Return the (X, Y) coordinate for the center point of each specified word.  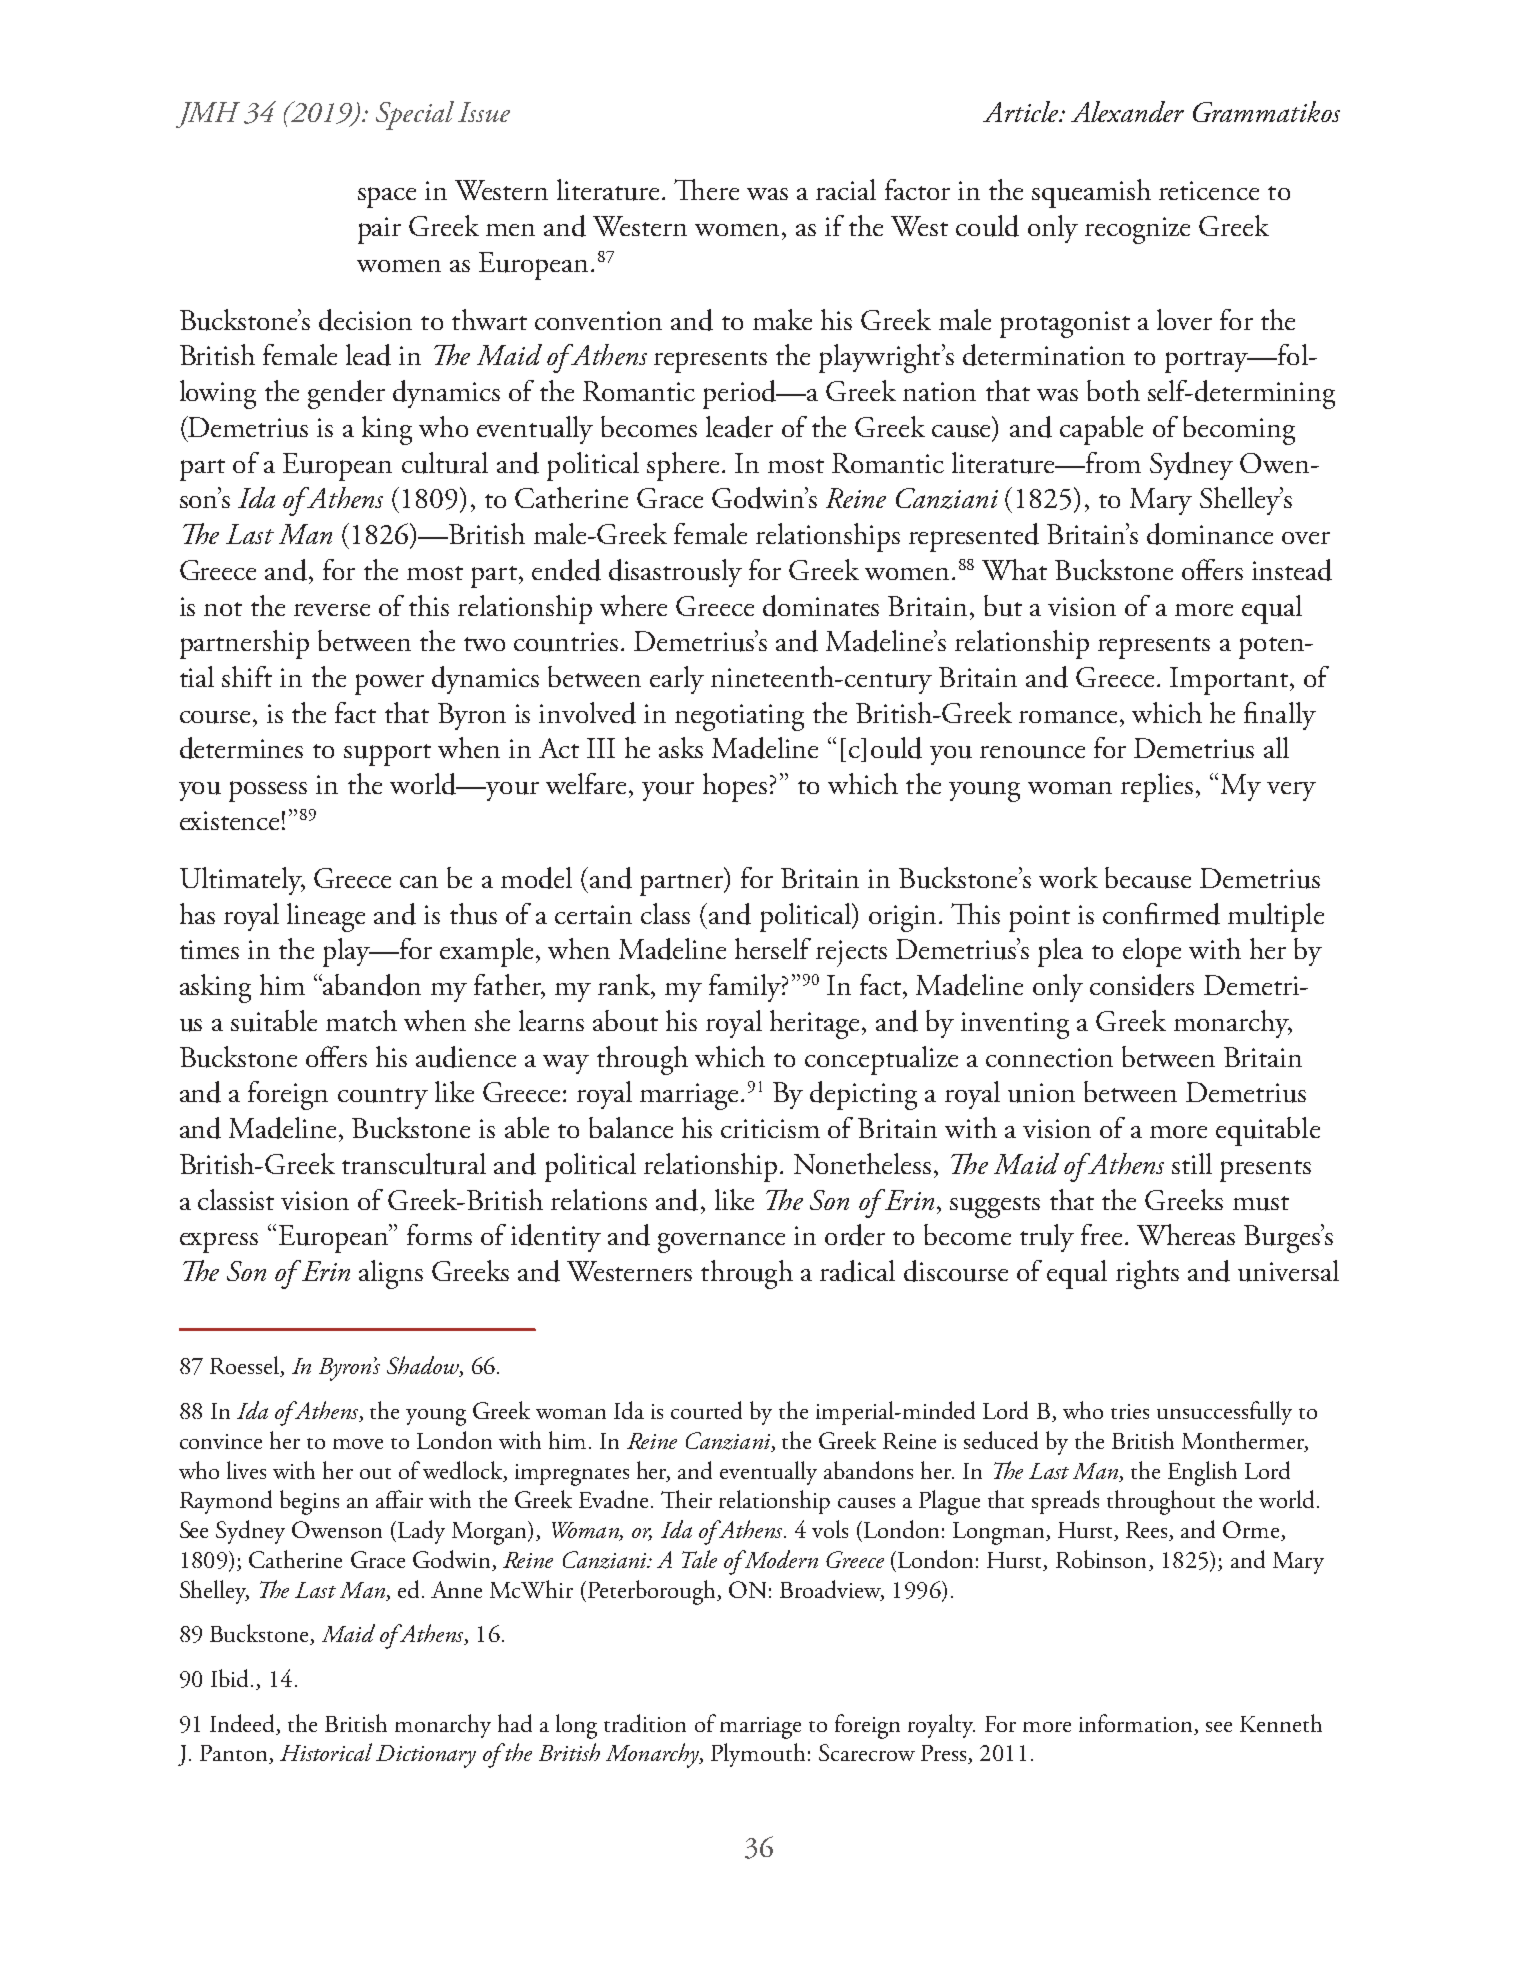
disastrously (675, 573)
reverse (332, 610)
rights (1147, 1274)
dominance (1210, 534)
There (706, 189)
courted (706, 1410)
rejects (851, 953)
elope (1152, 952)
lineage (326, 917)
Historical (326, 1752)
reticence (1209, 190)
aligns (391, 1274)
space (387, 197)
